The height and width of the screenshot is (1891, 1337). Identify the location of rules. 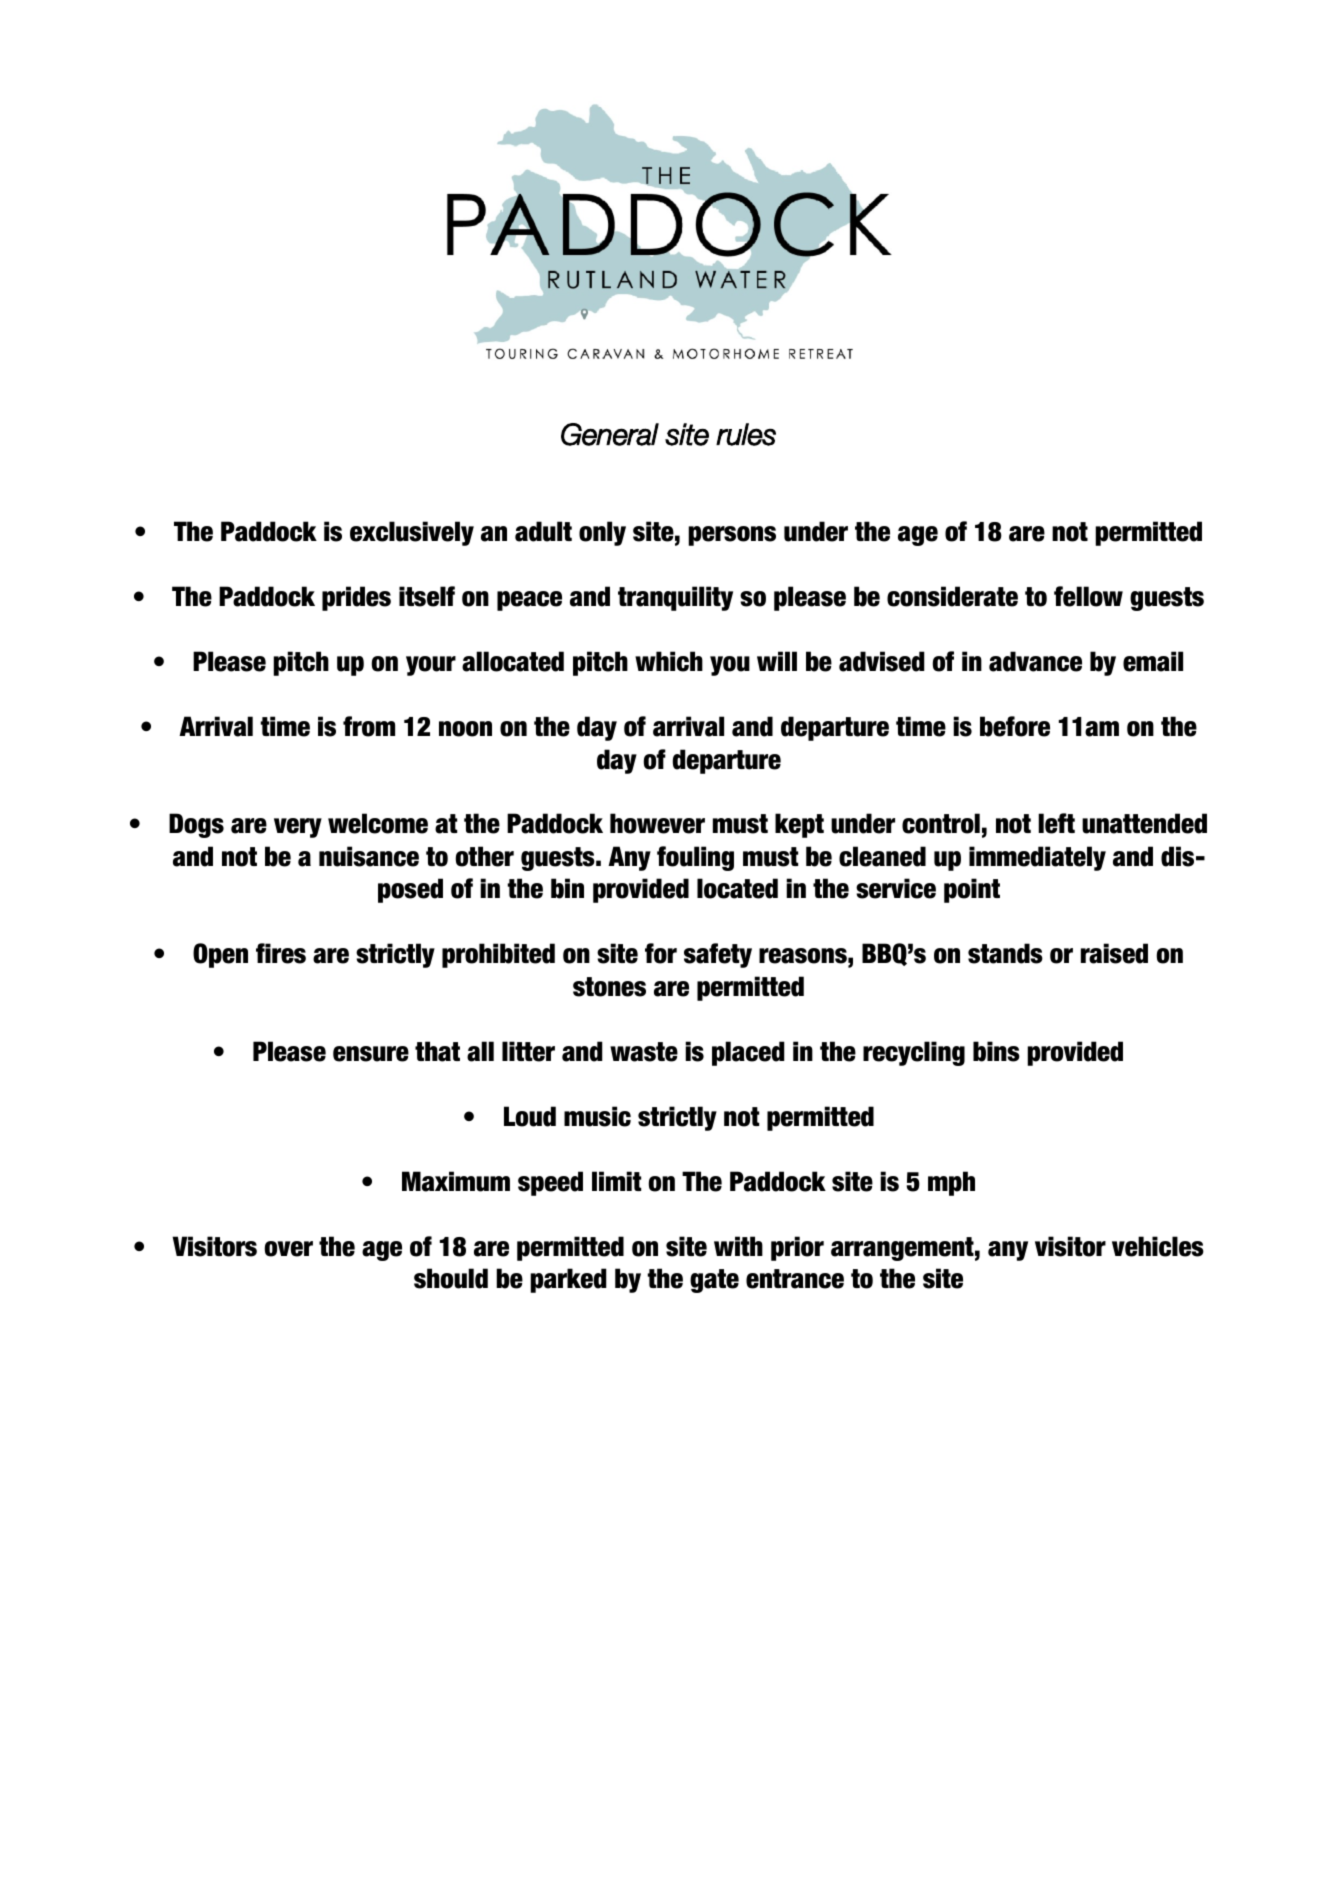
(746, 434).
